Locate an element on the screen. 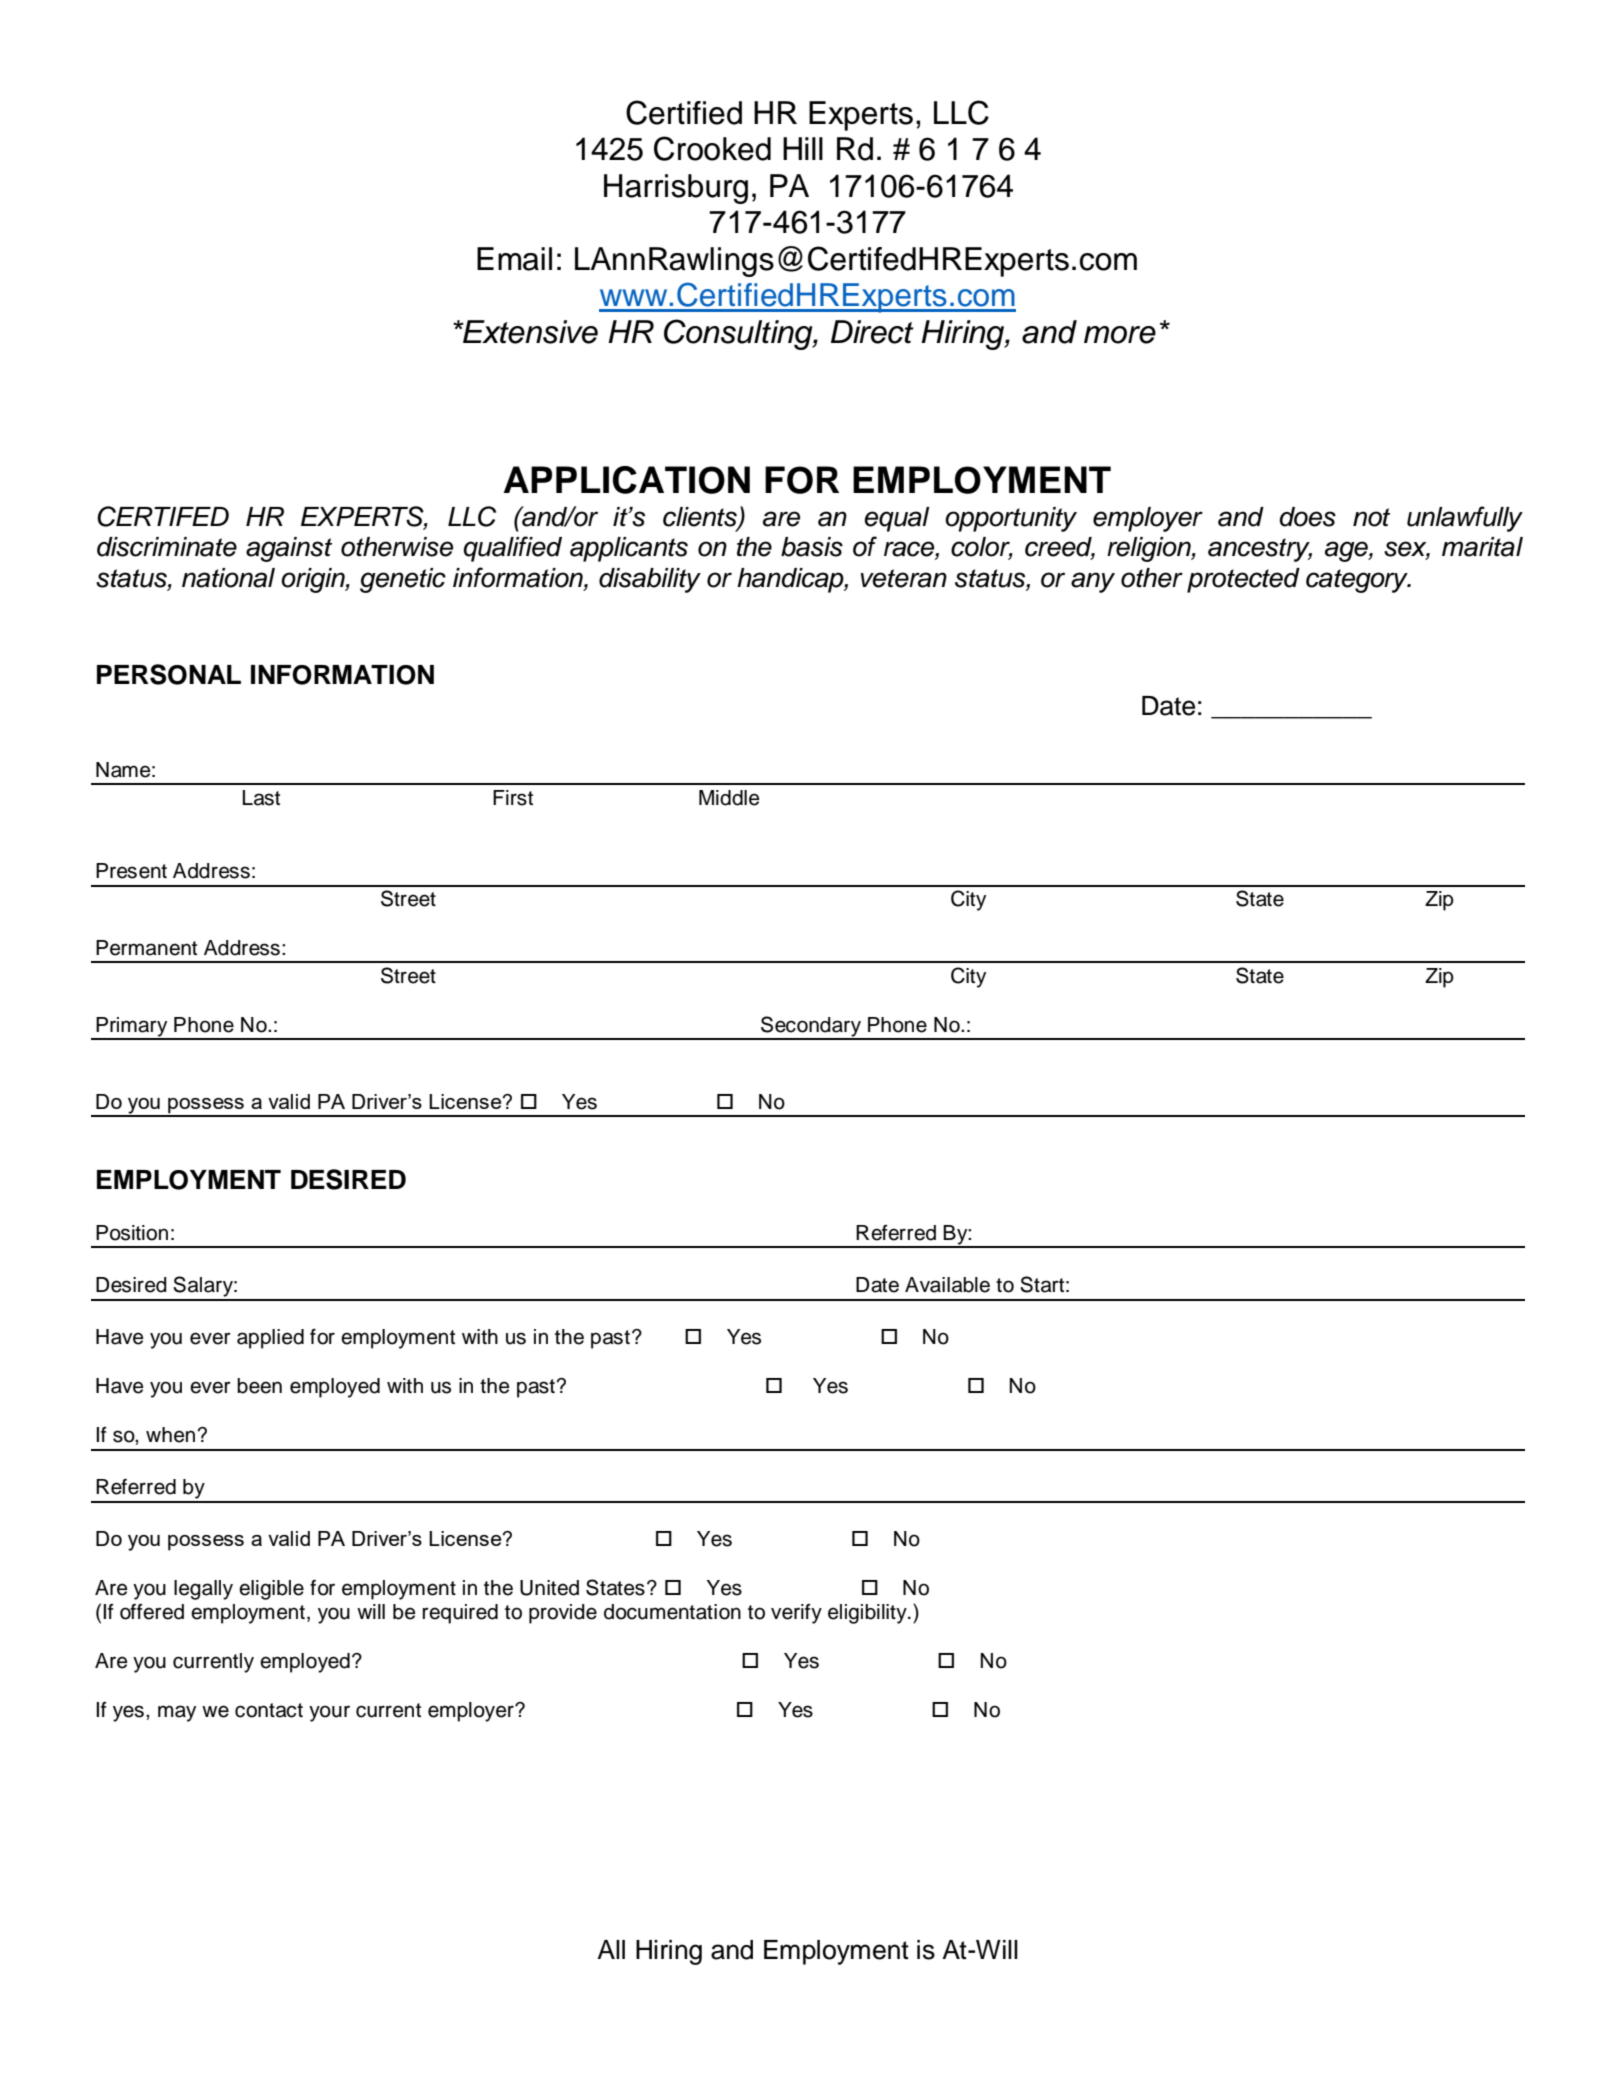  more is located at coordinates (1120, 335).
